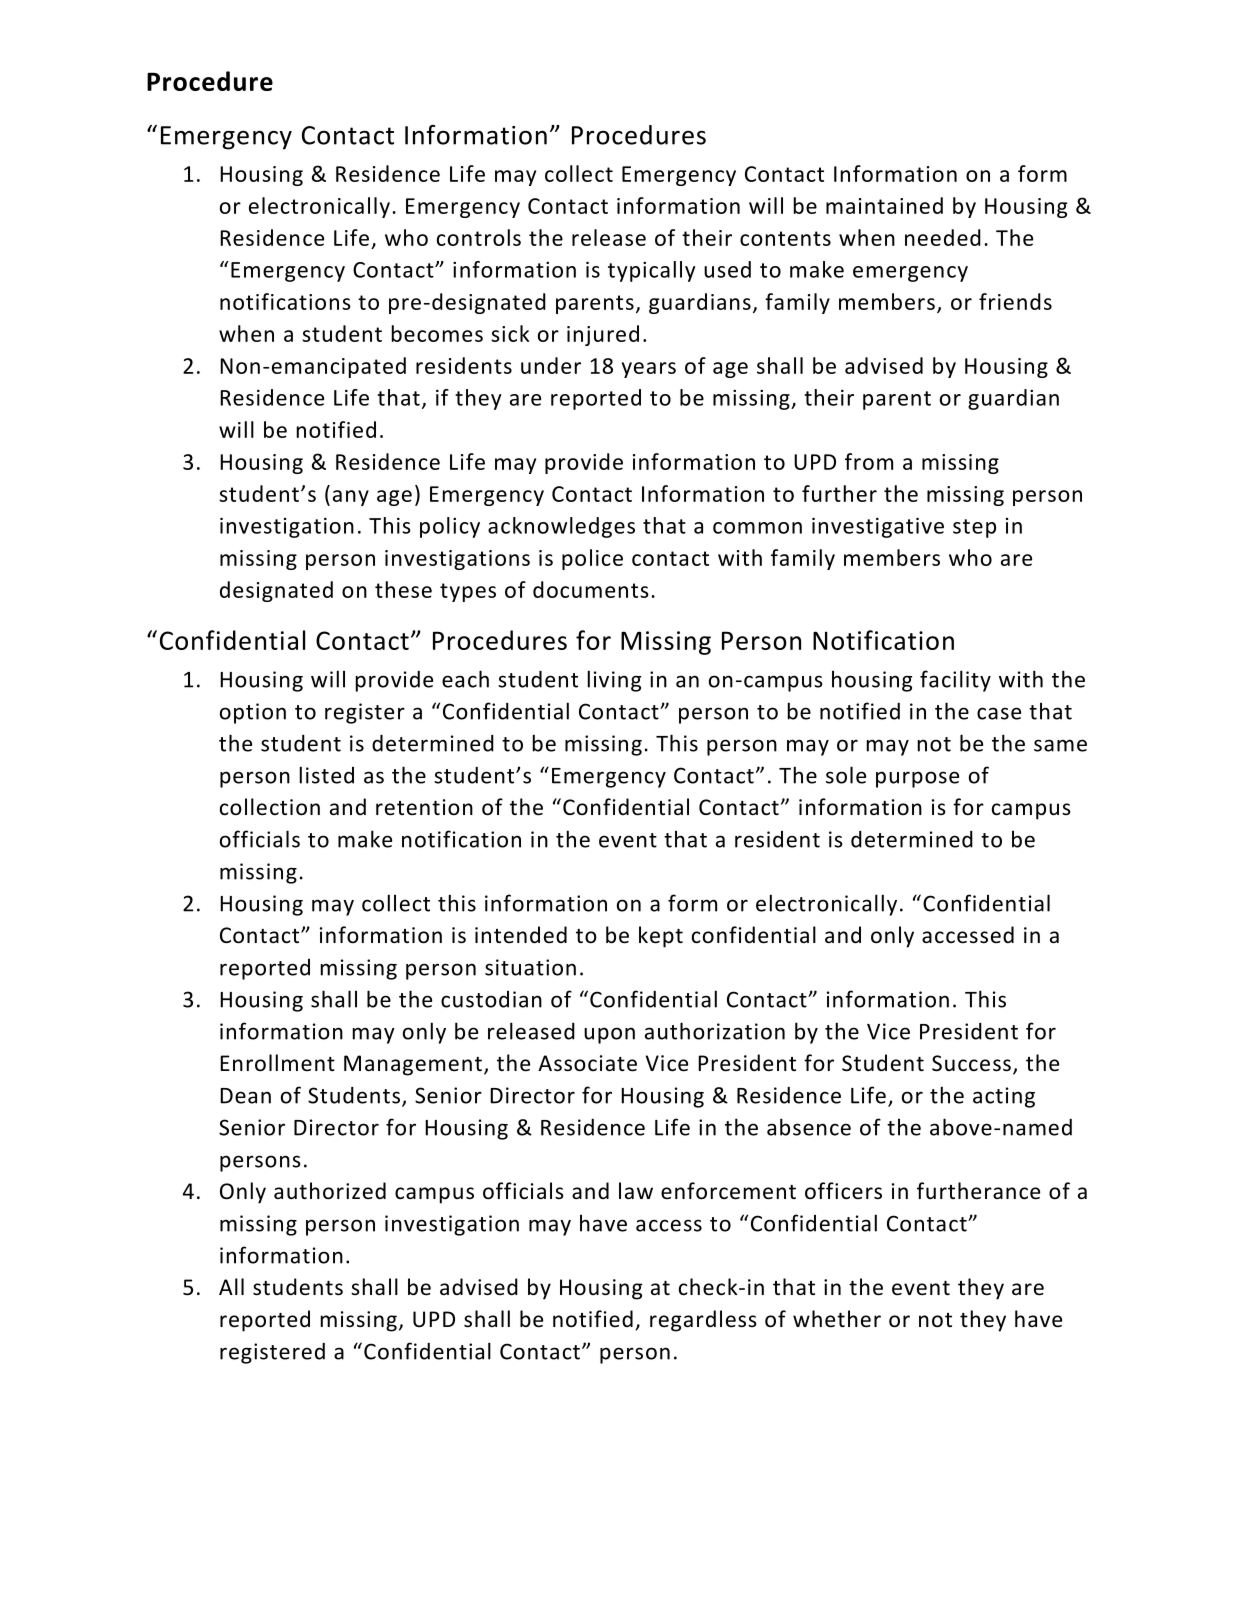  What do you see at coordinates (703, 1321) in the page?
I see `regardless` at bounding box center [703, 1321].
